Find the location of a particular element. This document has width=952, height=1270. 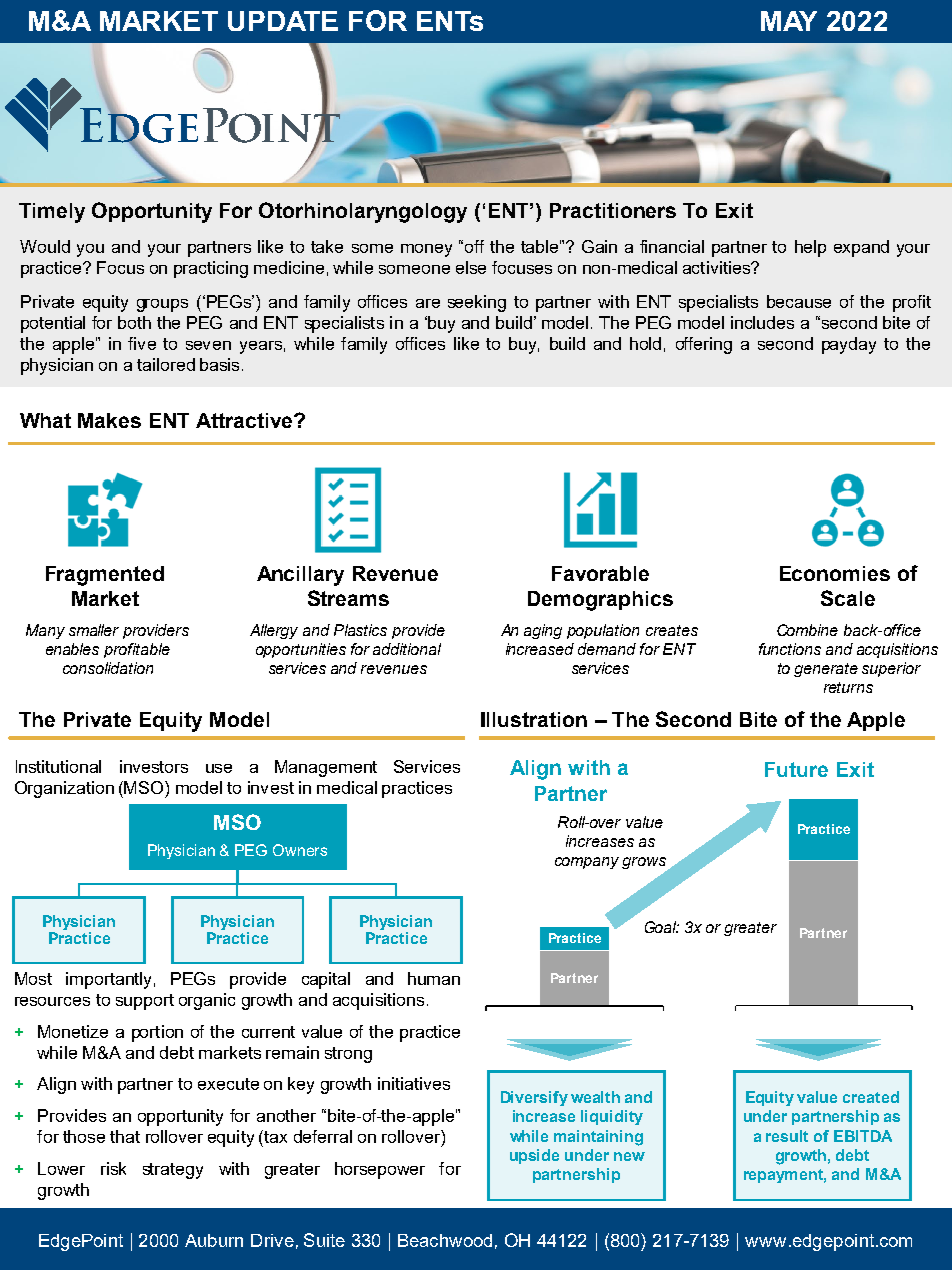

human is located at coordinates (434, 978).
